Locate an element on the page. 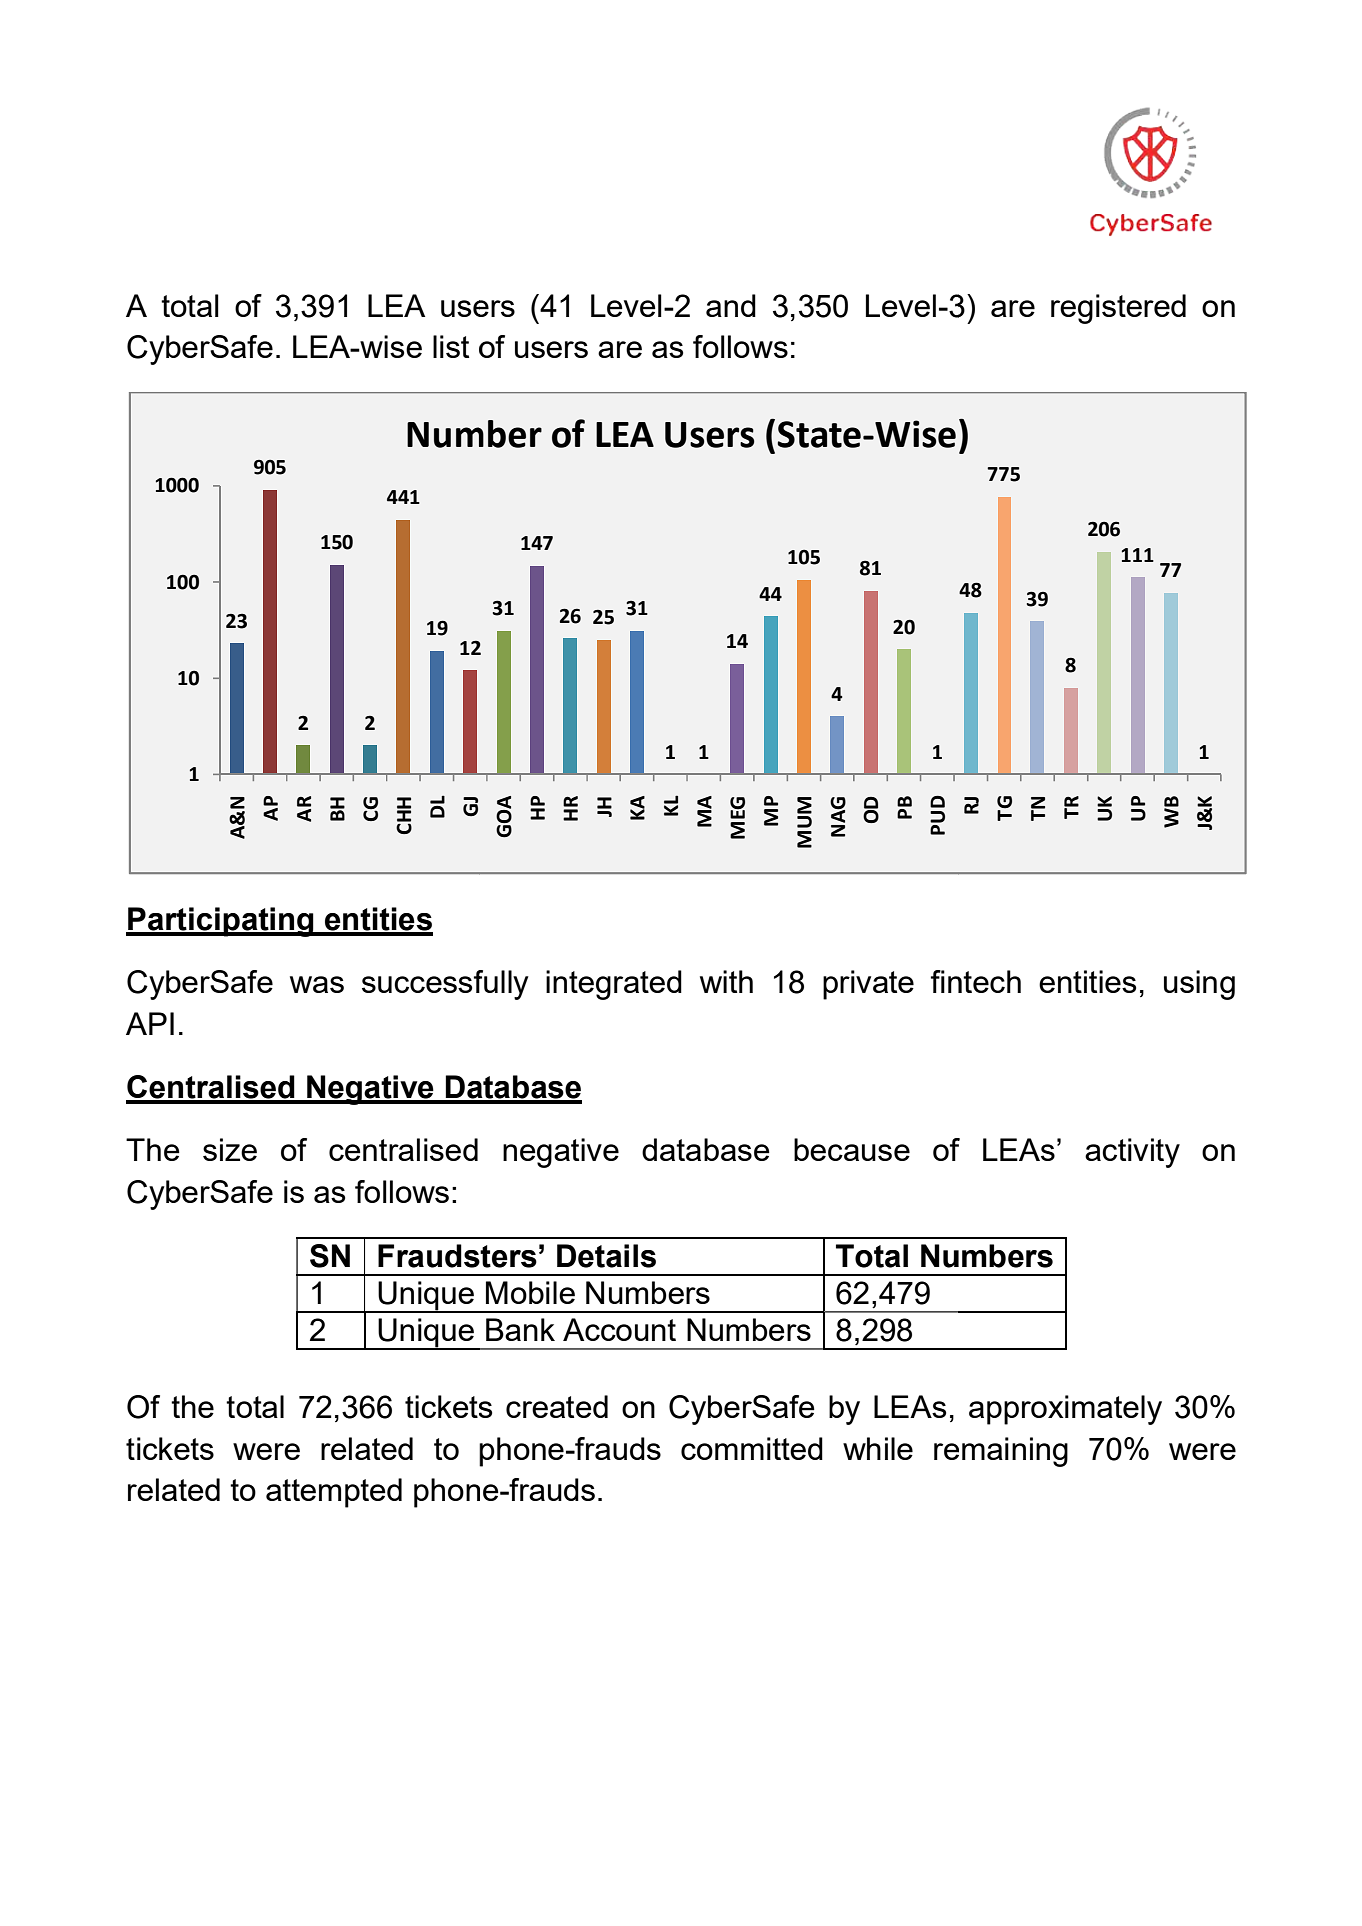 The width and height of the image is (1362, 1926). API is located at coordinates (150, 1023).
